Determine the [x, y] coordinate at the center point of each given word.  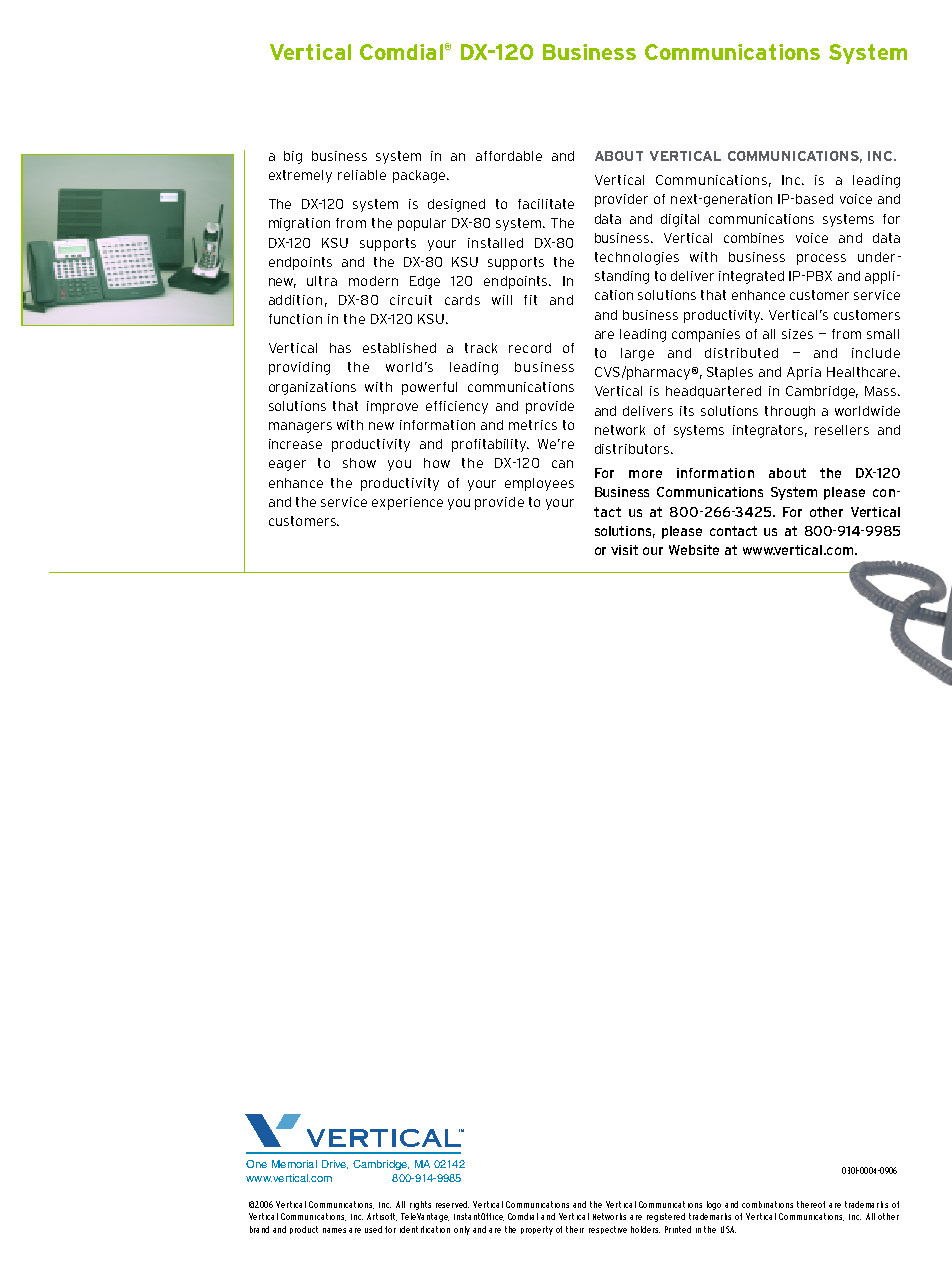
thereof [811, 1204]
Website [694, 550]
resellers [842, 430]
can [562, 464]
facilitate [546, 204]
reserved [452, 1204]
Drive [335, 1164]
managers [300, 427]
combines [754, 238]
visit [624, 550]
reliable [362, 175]
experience [407, 503]
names [334, 1230]
